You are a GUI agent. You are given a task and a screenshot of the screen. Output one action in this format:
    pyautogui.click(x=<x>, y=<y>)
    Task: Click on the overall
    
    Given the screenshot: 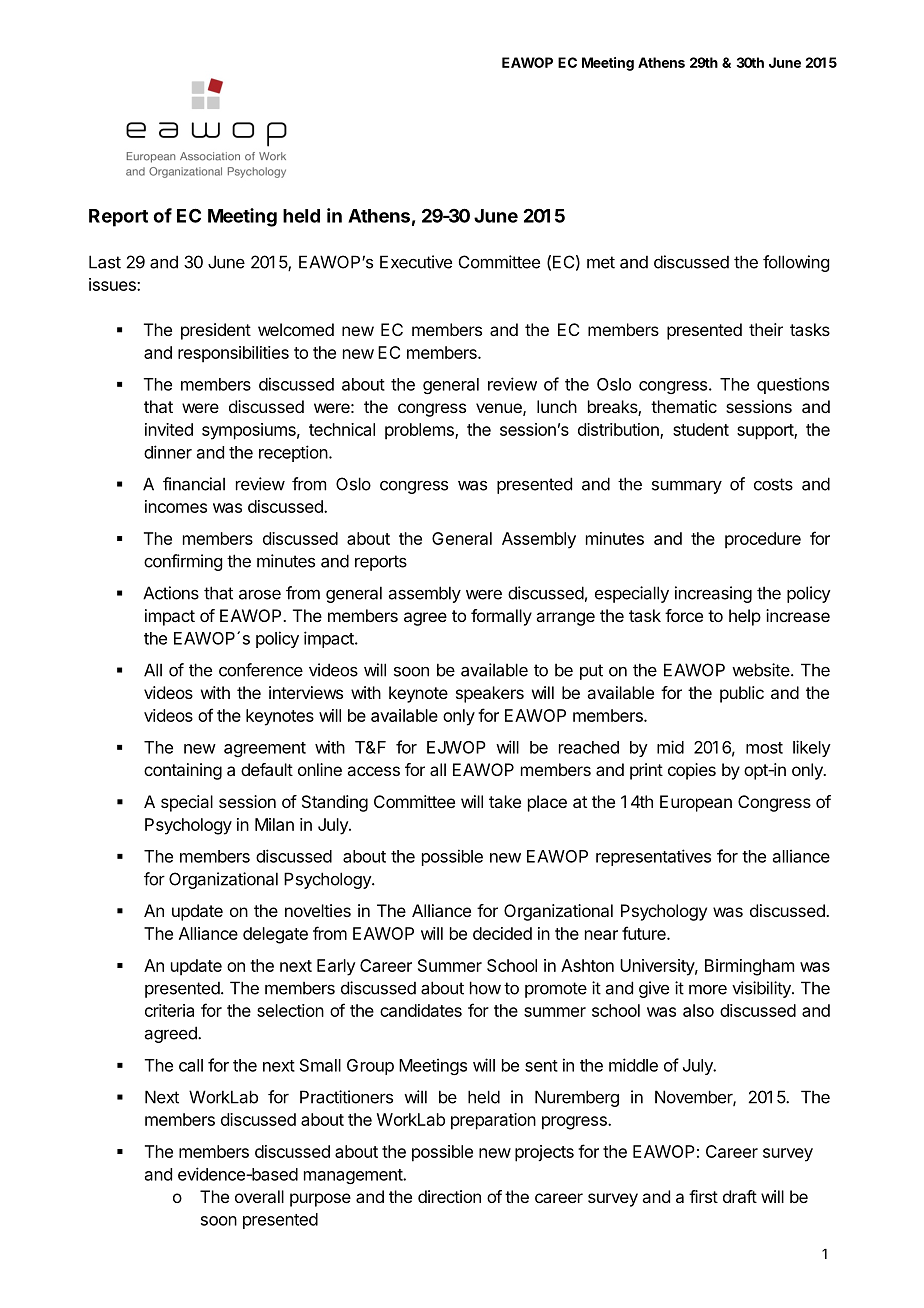 What is the action you would take?
    pyautogui.click(x=259, y=1196)
